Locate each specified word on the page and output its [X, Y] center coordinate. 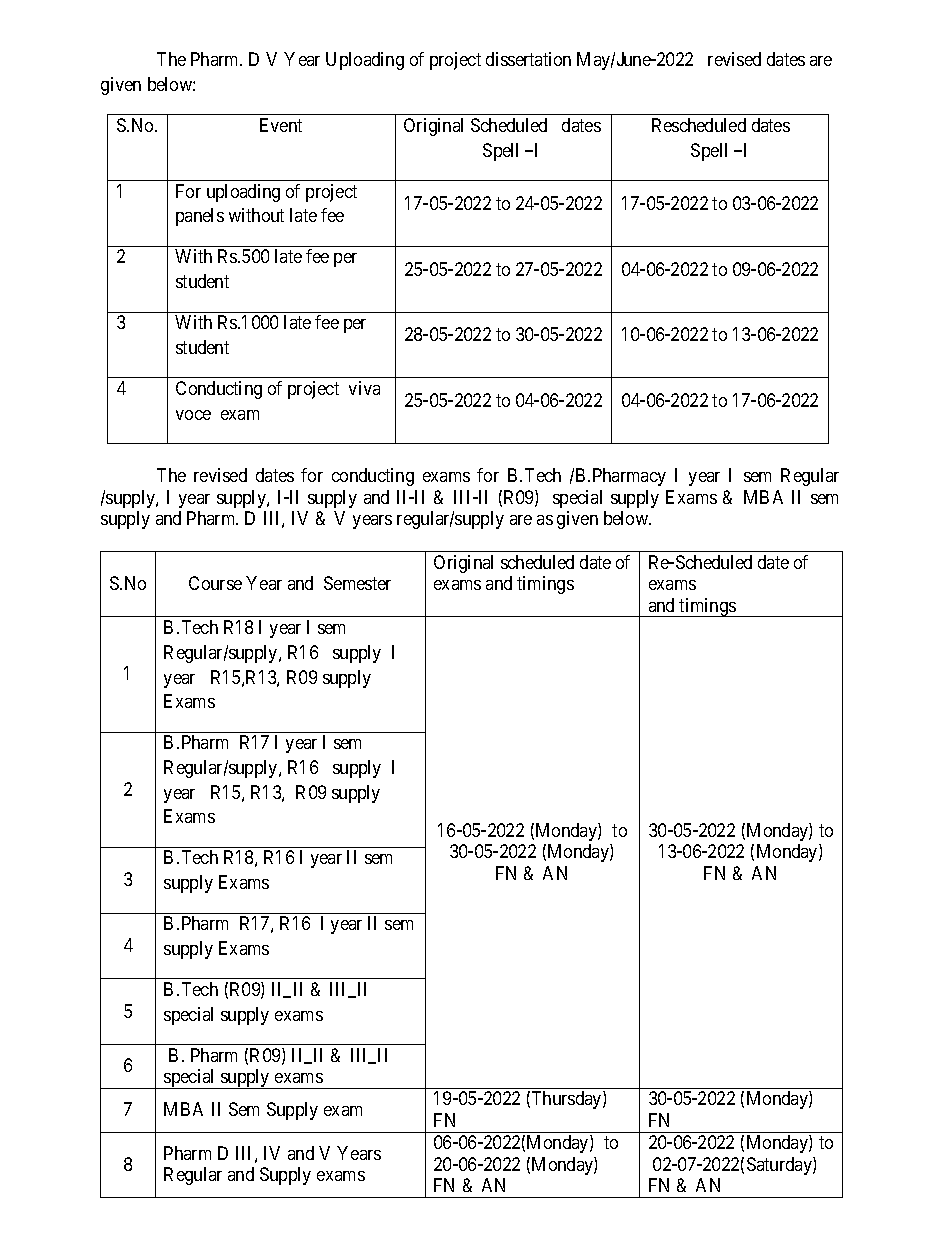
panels [200, 217]
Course [215, 583]
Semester [357, 583]
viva [364, 388]
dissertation [528, 59]
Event [281, 125]
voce [193, 415]
